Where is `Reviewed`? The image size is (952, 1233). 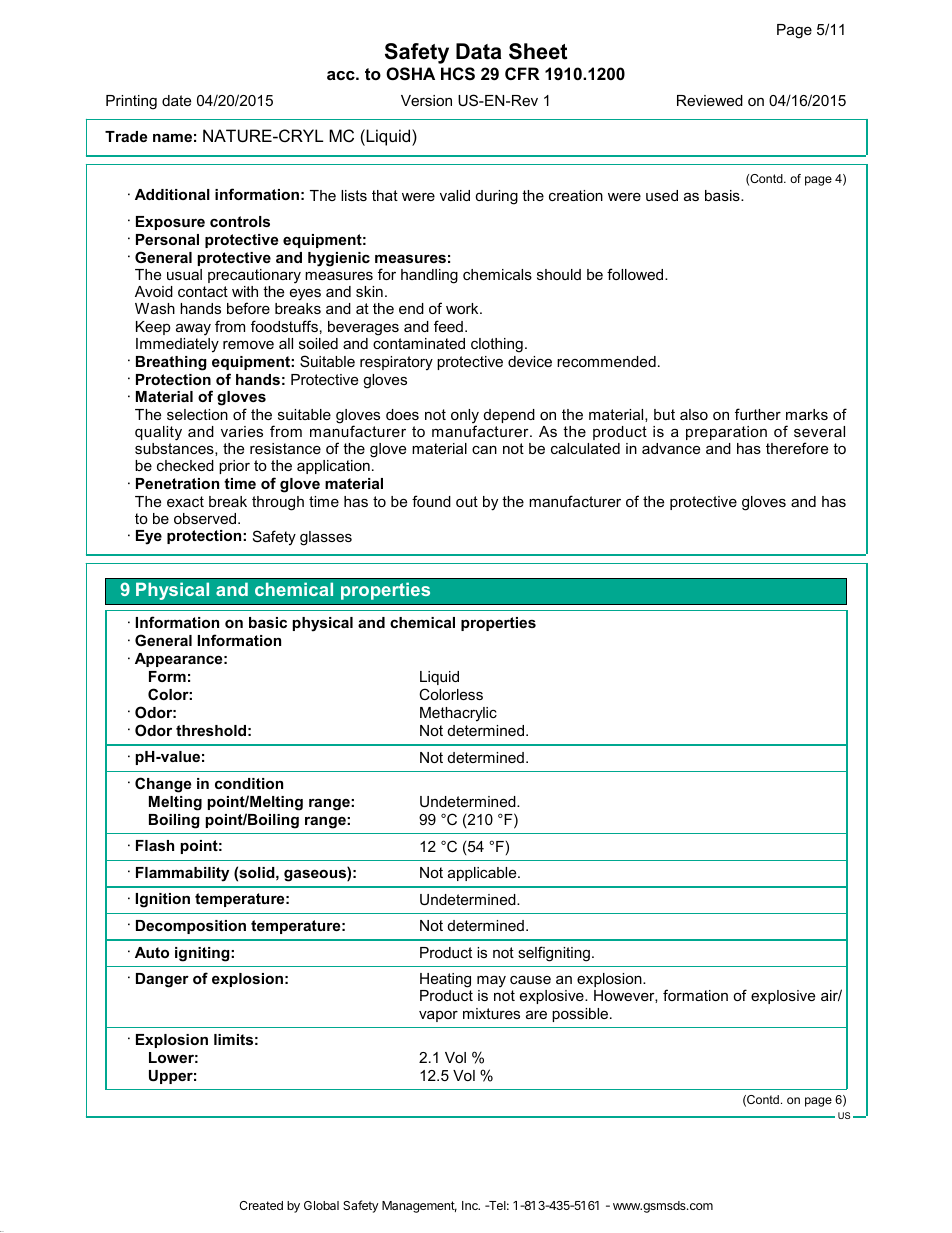
Reviewed is located at coordinates (710, 100).
